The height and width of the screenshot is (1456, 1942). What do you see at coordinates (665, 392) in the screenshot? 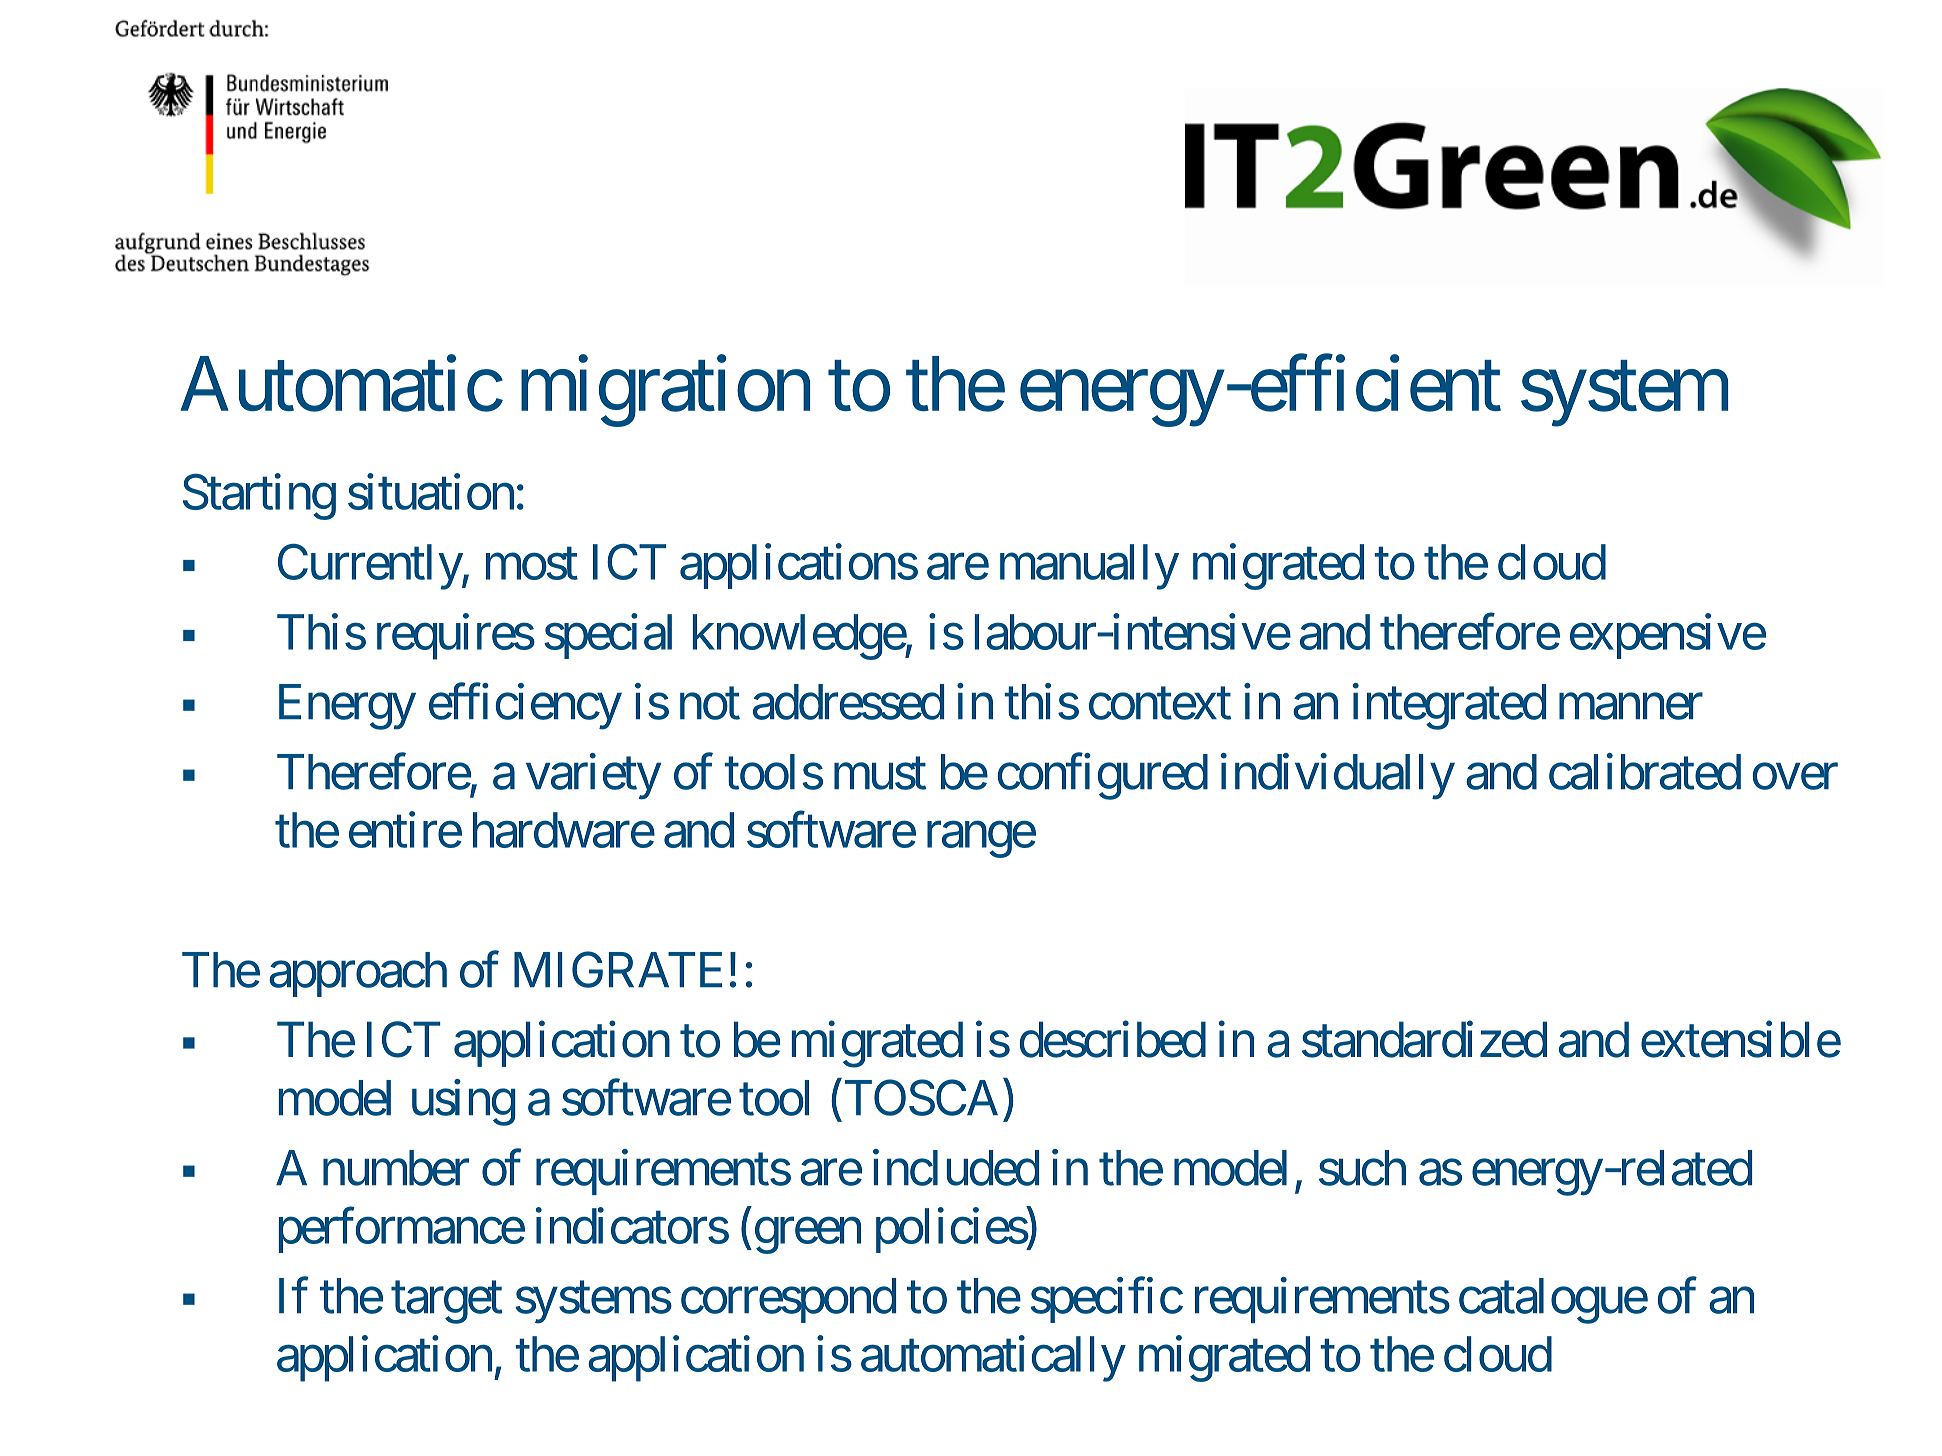
I see `migration` at bounding box center [665, 392].
